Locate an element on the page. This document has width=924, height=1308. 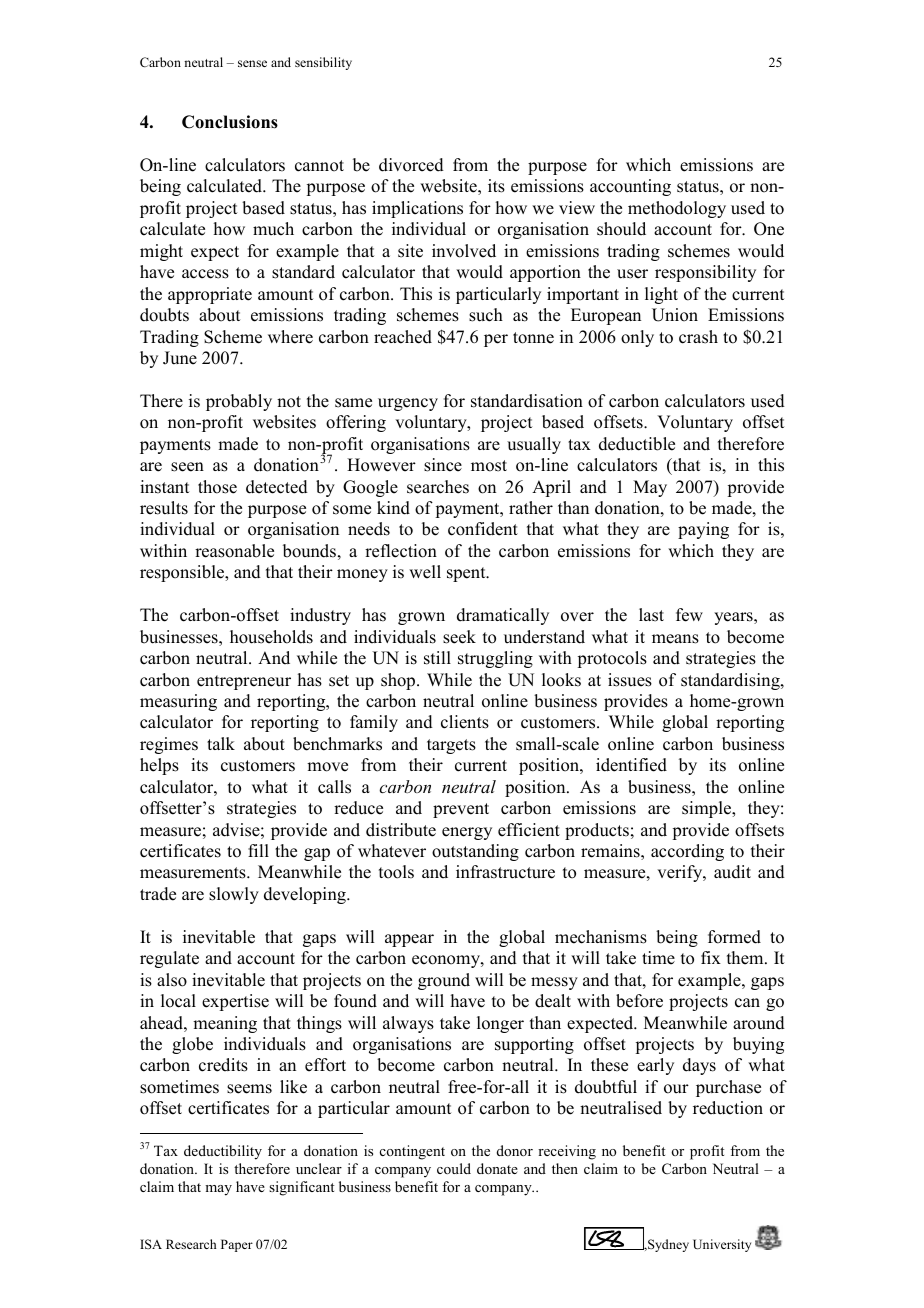
paying is located at coordinates (703, 530).
